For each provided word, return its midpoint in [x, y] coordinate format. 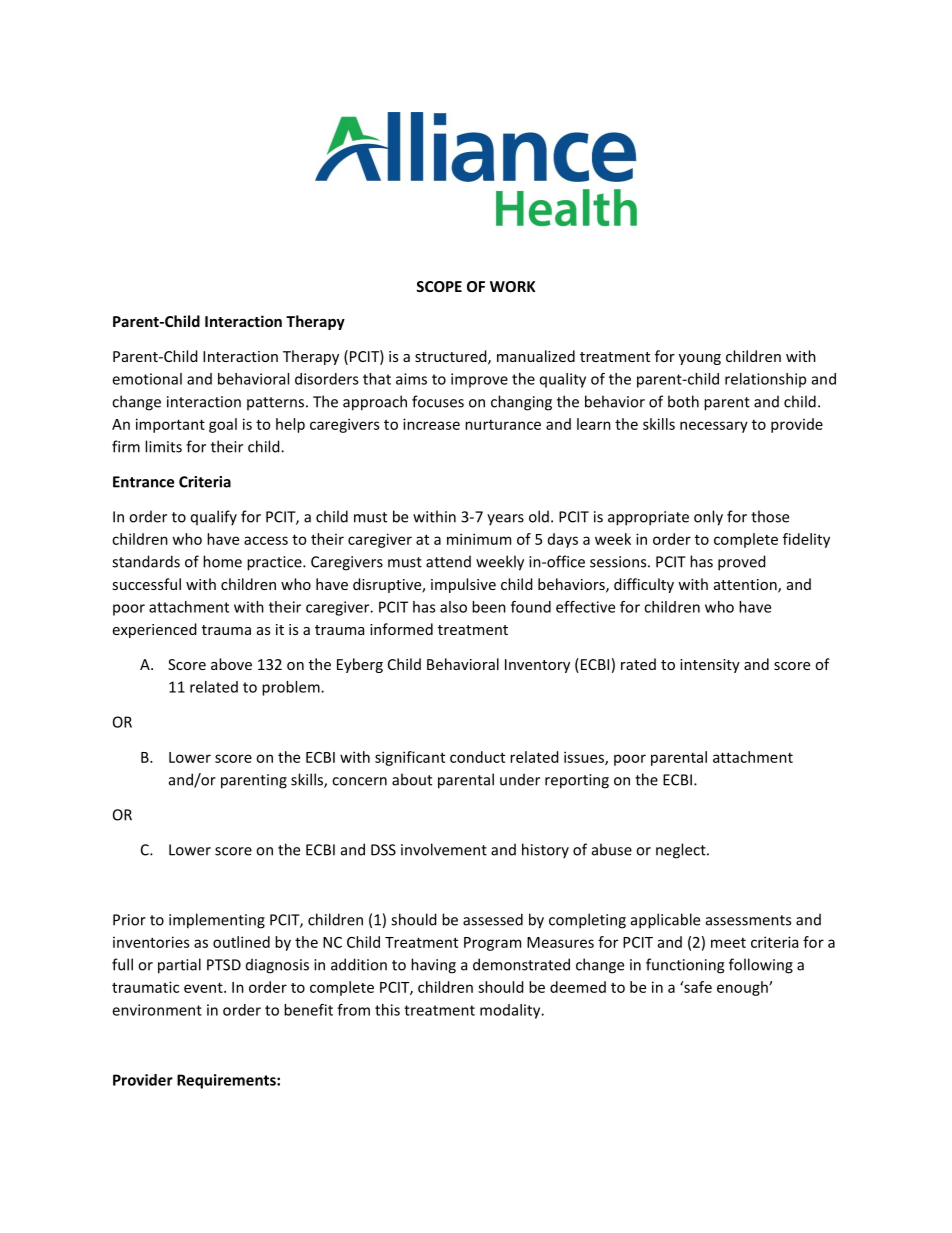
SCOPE [439, 286]
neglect [682, 851]
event [204, 987]
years [505, 520]
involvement [444, 849]
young [700, 359]
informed [401, 629]
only [708, 518]
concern [359, 781]
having [433, 966]
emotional [147, 379]
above [231, 664]
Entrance [143, 482]
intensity [710, 666]
